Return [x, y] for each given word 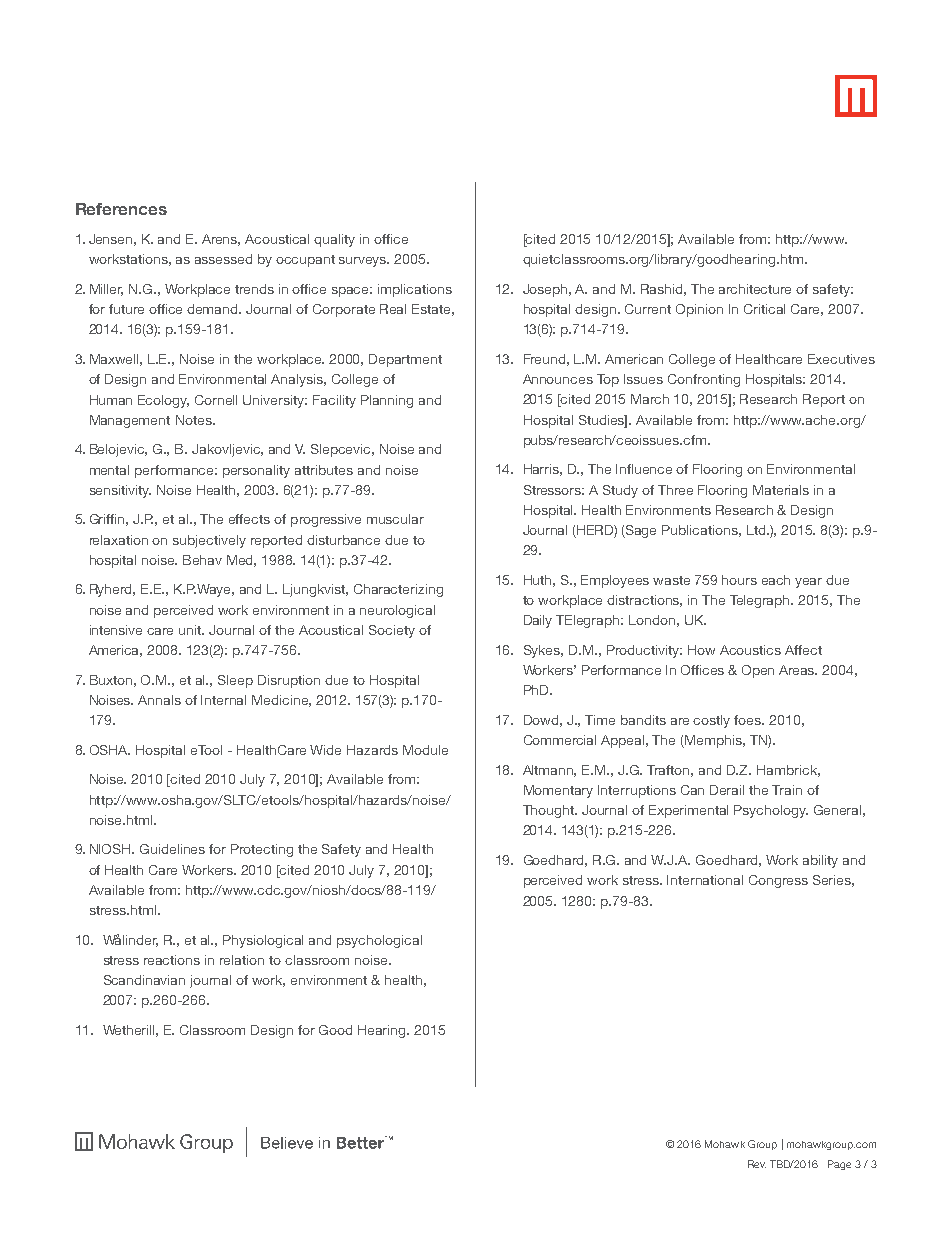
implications [415, 290]
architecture [755, 289]
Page [839, 1165]
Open [758, 671]
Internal [223, 700]
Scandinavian [144, 980]
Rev [757, 1164]
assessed [223, 259]
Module [425, 750]
